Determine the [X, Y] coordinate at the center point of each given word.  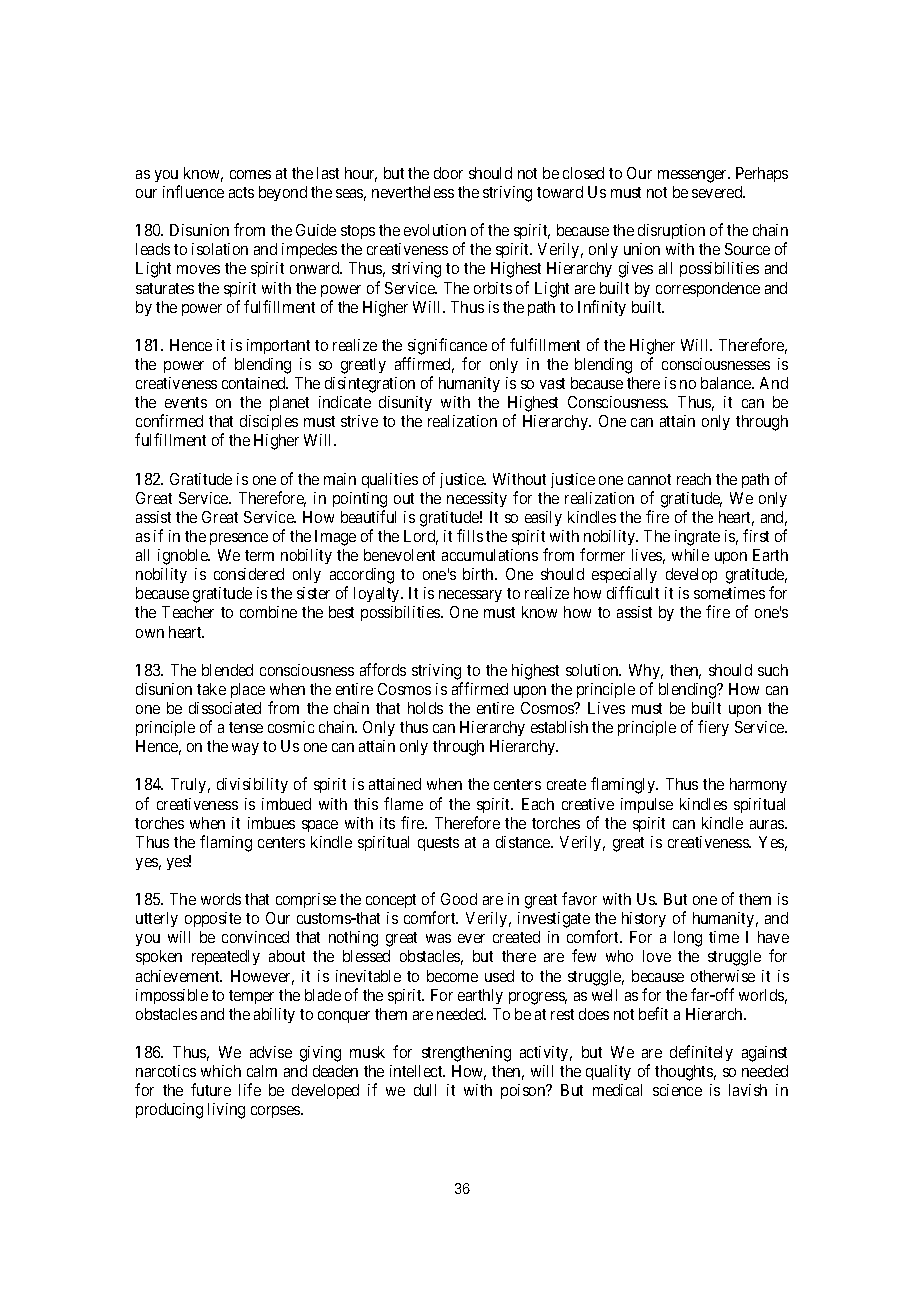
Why [646, 671]
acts [241, 192]
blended [227, 670]
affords [383, 669]
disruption [671, 231]
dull [425, 1090]
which [221, 1071]
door [448, 173]
